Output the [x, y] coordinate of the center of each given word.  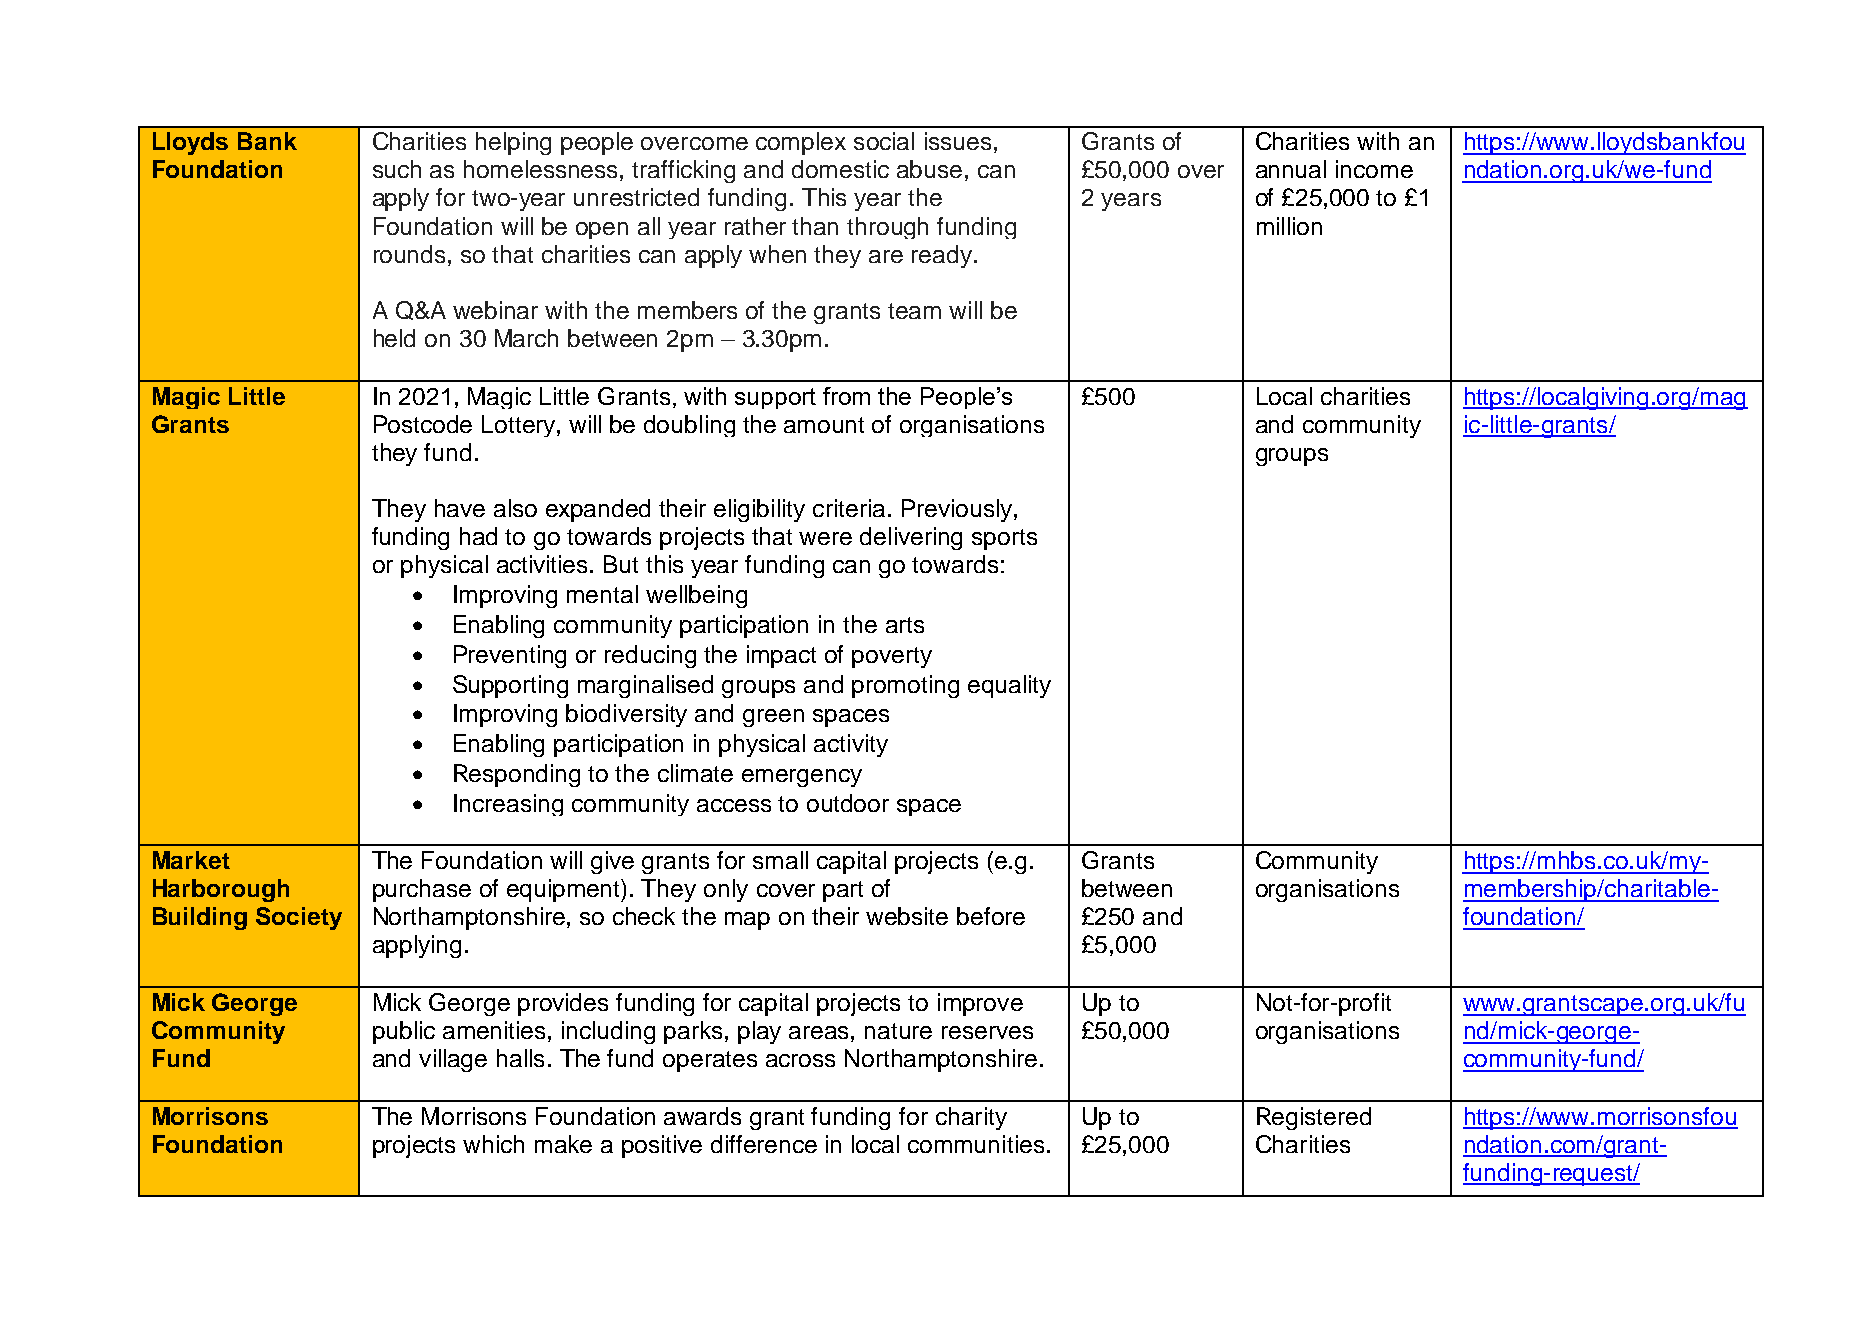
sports [1004, 539]
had [478, 536]
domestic [840, 169]
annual [1291, 169]
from [846, 396]
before [991, 916]
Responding [517, 775]
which [493, 1144]
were [825, 538]
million [1289, 226]
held [394, 338]
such [397, 169]
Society [299, 918]
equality [1009, 686]
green [773, 718]
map [747, 921]
